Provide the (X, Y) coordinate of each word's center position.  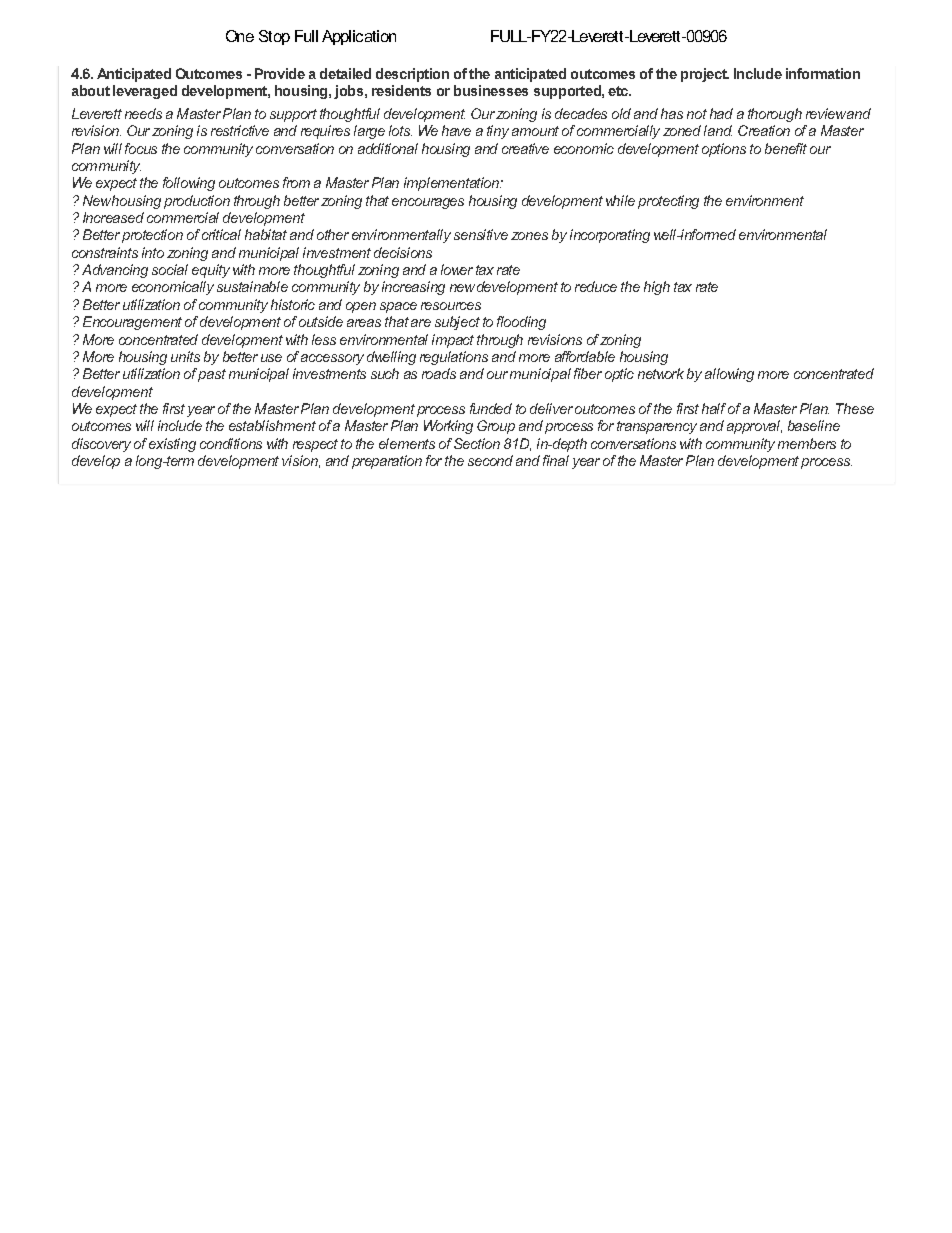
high (657, 288)
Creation (764, 130)
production (197, 202)
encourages (428, 203)
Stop (274, 37)
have (456, 130)
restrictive (240, 130)
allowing (729, 375)
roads (439, 373)
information (823, 73)
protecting (668, 202)
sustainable (252, 286)
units (185, 356)
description (412, 75)
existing (172, 445)
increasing (413, 288)
